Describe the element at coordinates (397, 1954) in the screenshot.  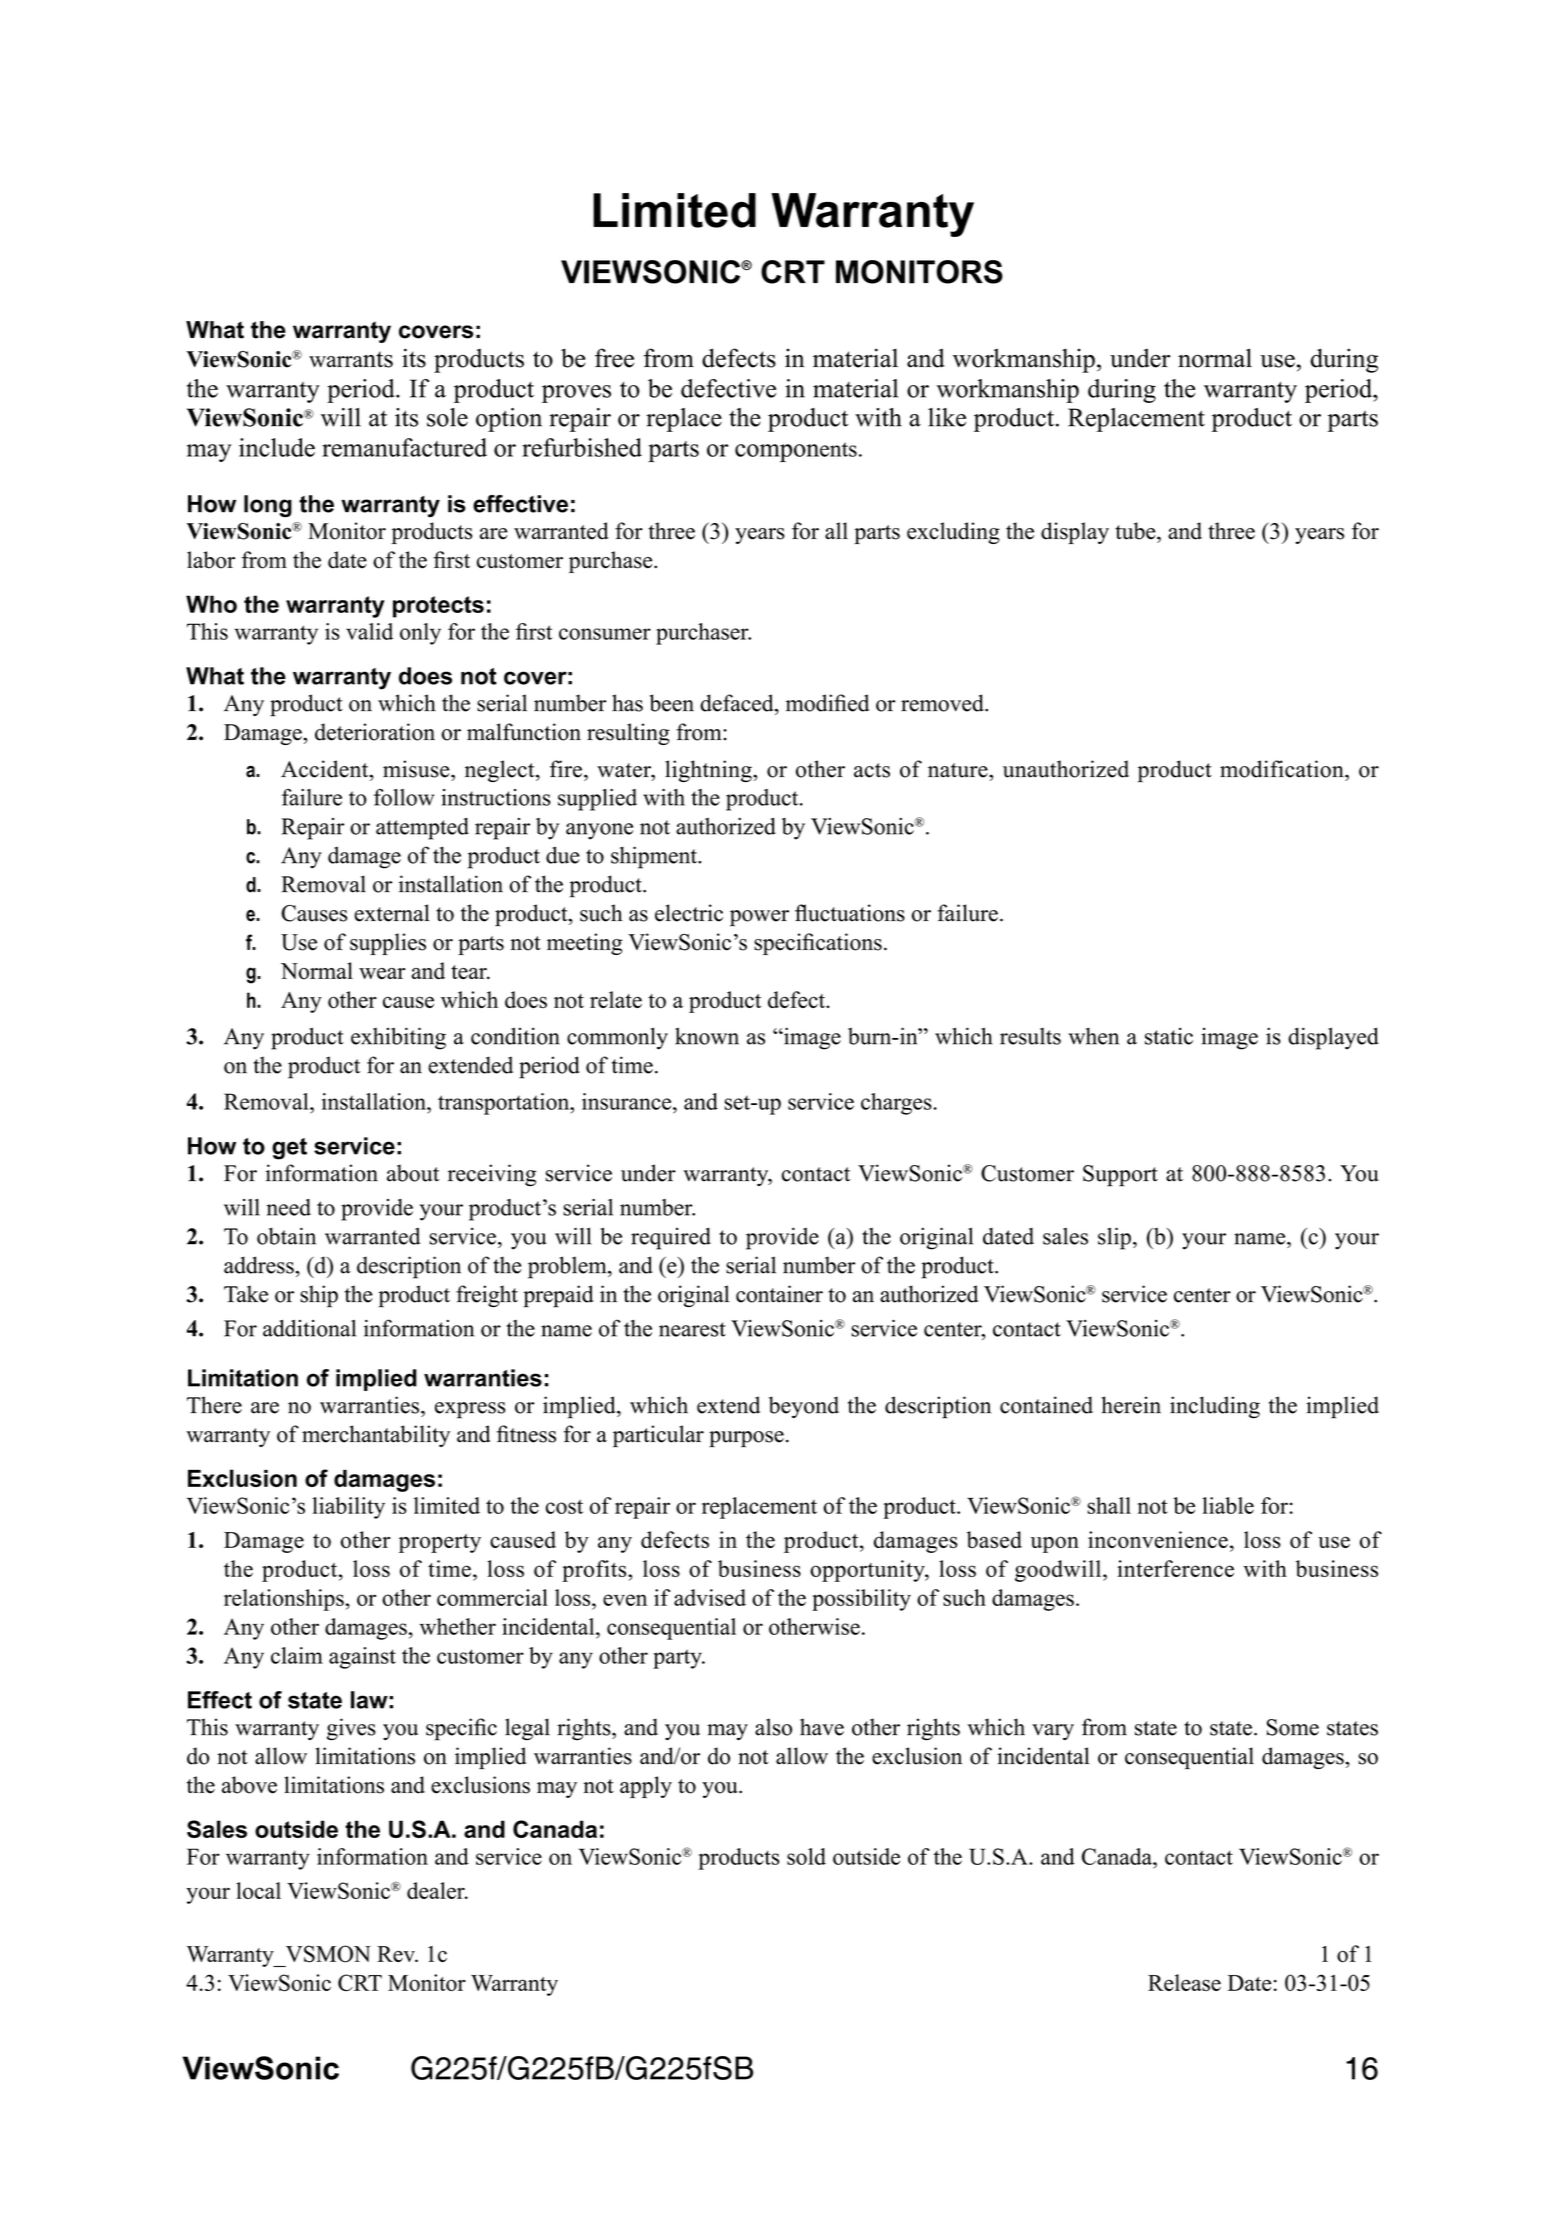
I see `Rev` at that location.
